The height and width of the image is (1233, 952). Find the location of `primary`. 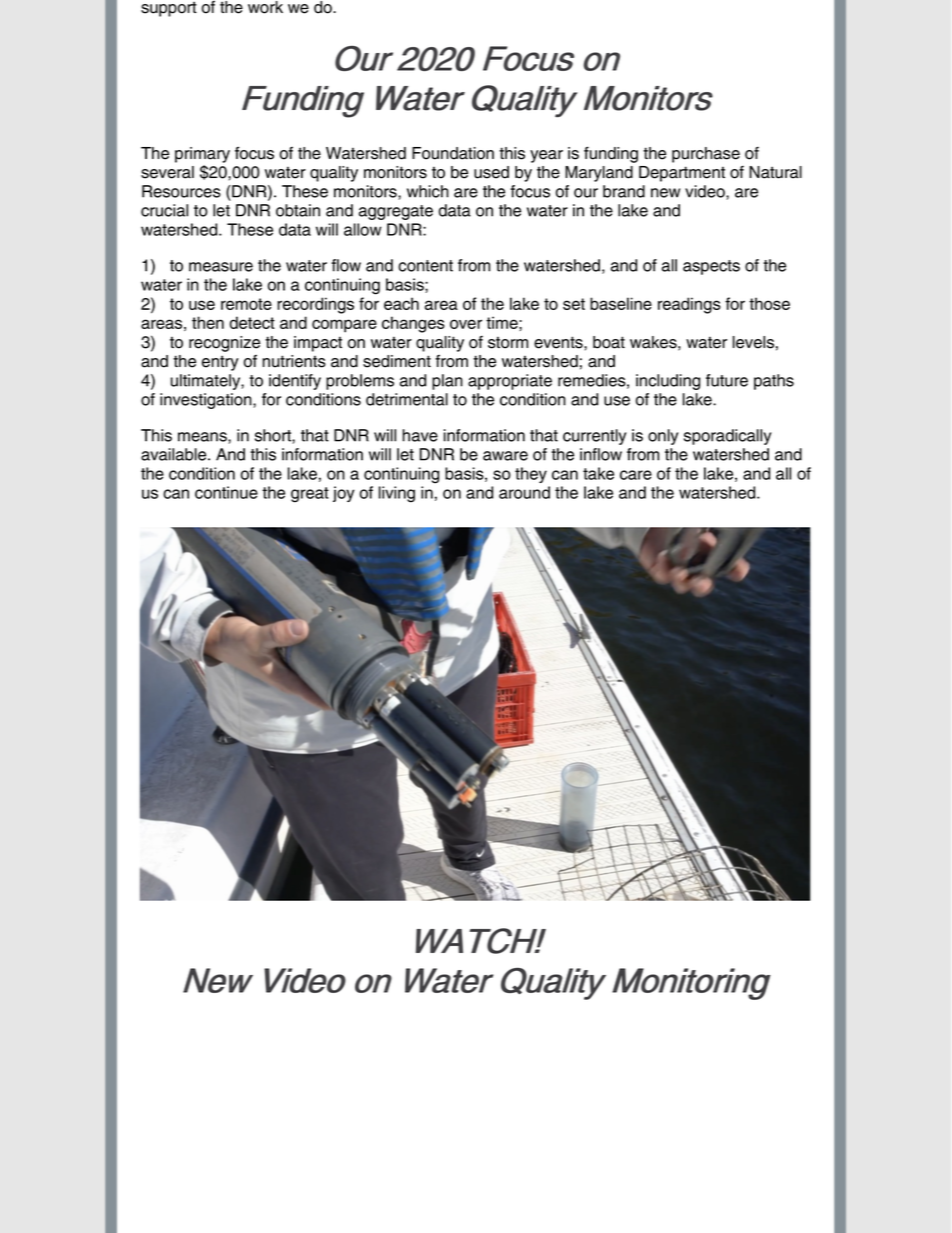

primary is located at coordinates (202, 155).
